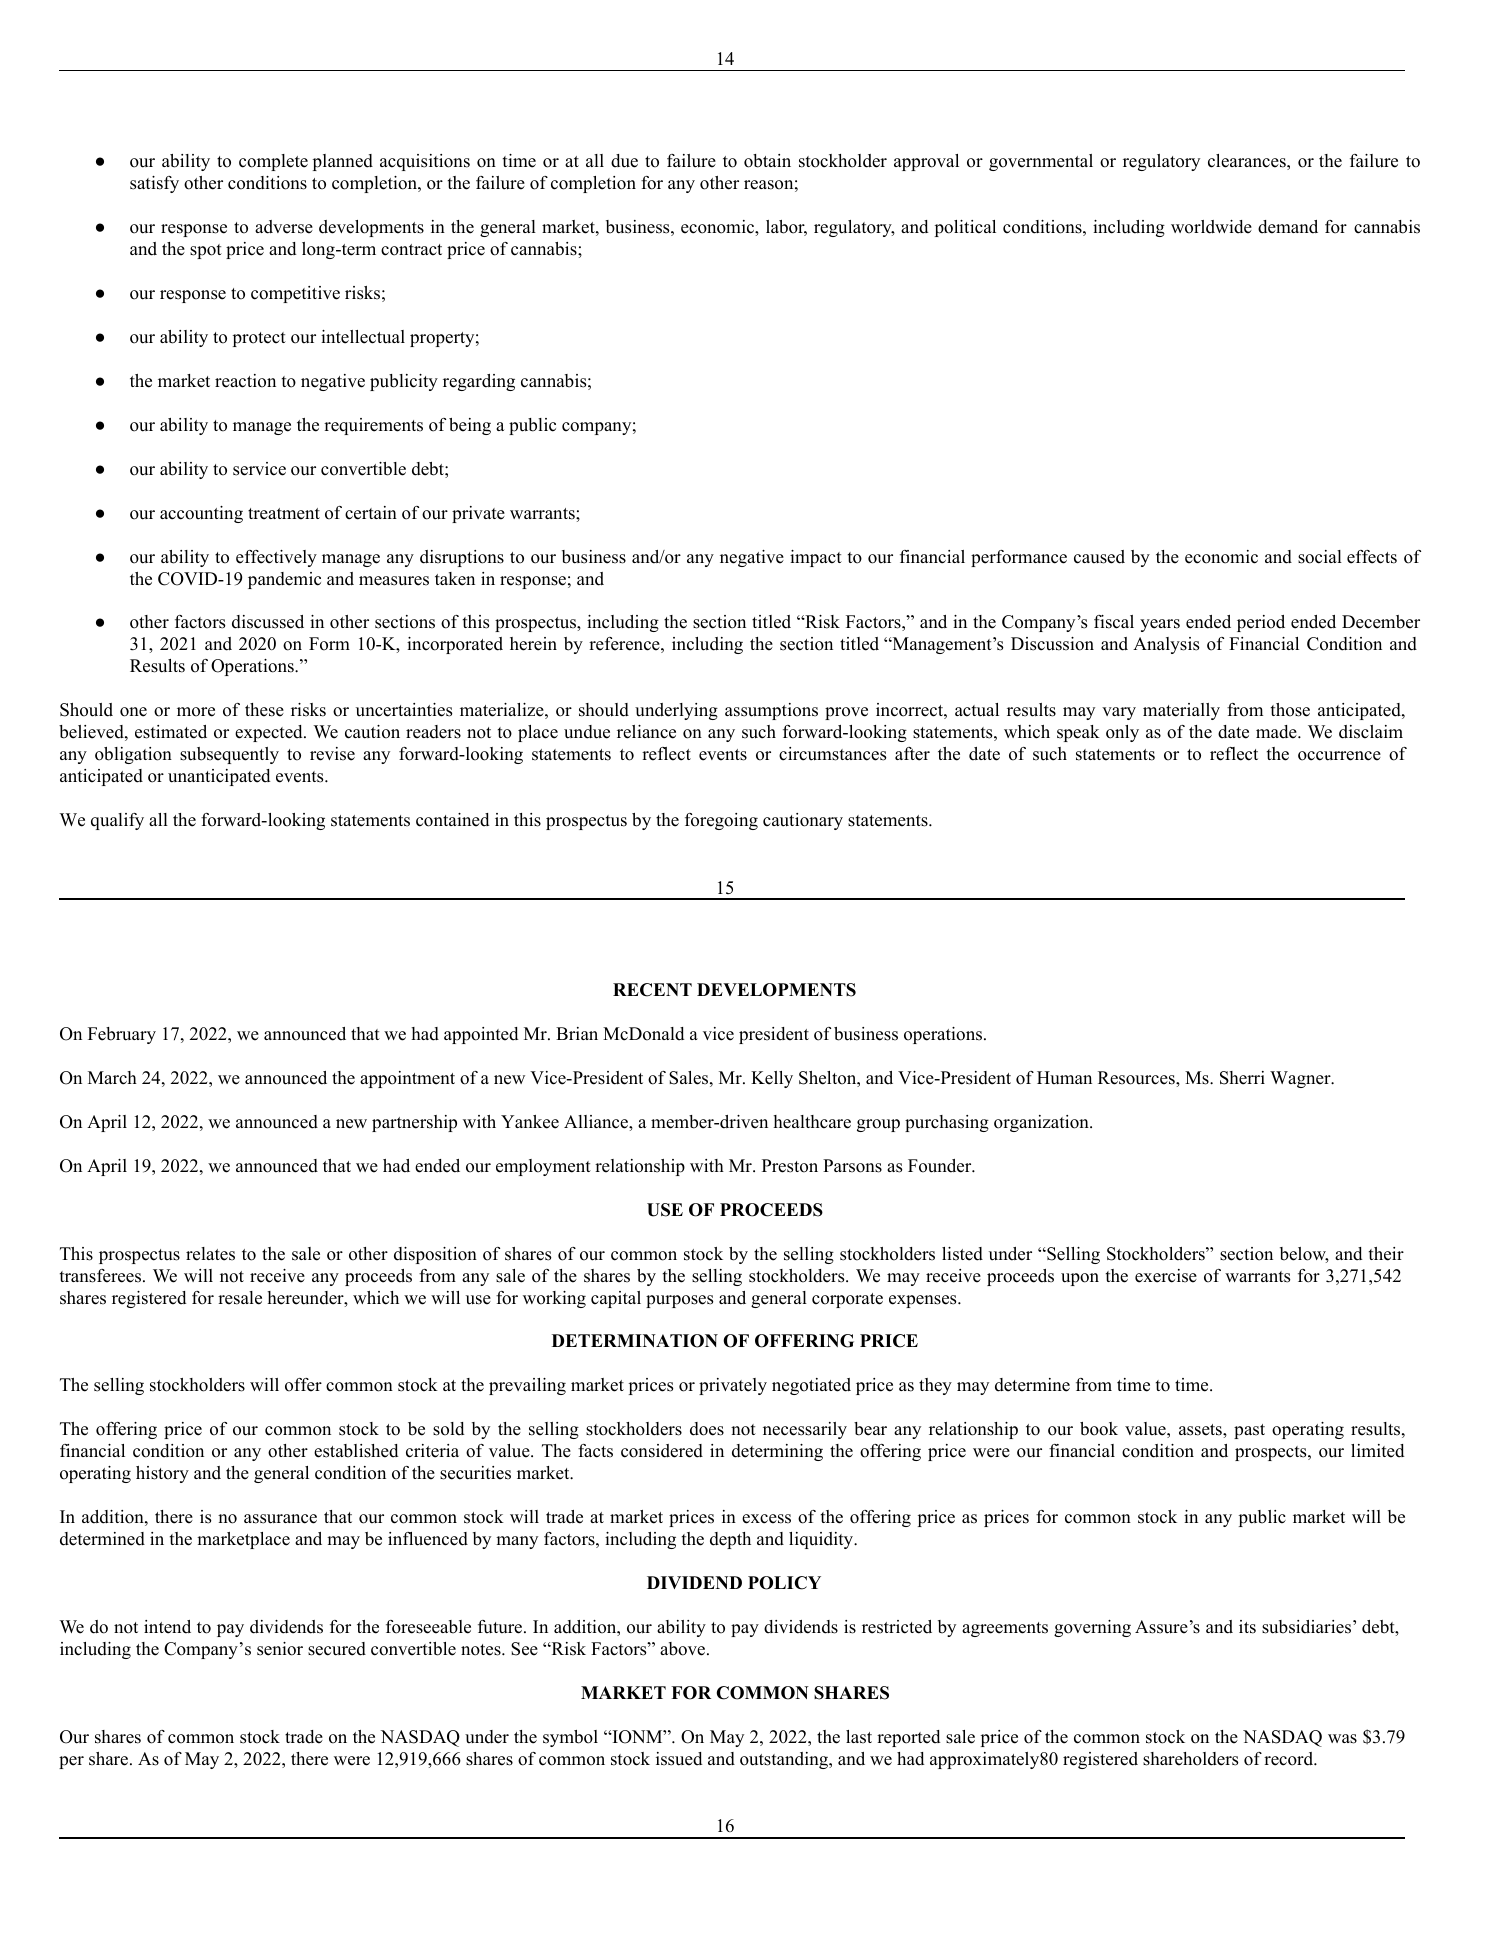  What do you see at coordinates (785, 1760) in the document?
I see `outstanding` at bounding box center [785, 1760].
